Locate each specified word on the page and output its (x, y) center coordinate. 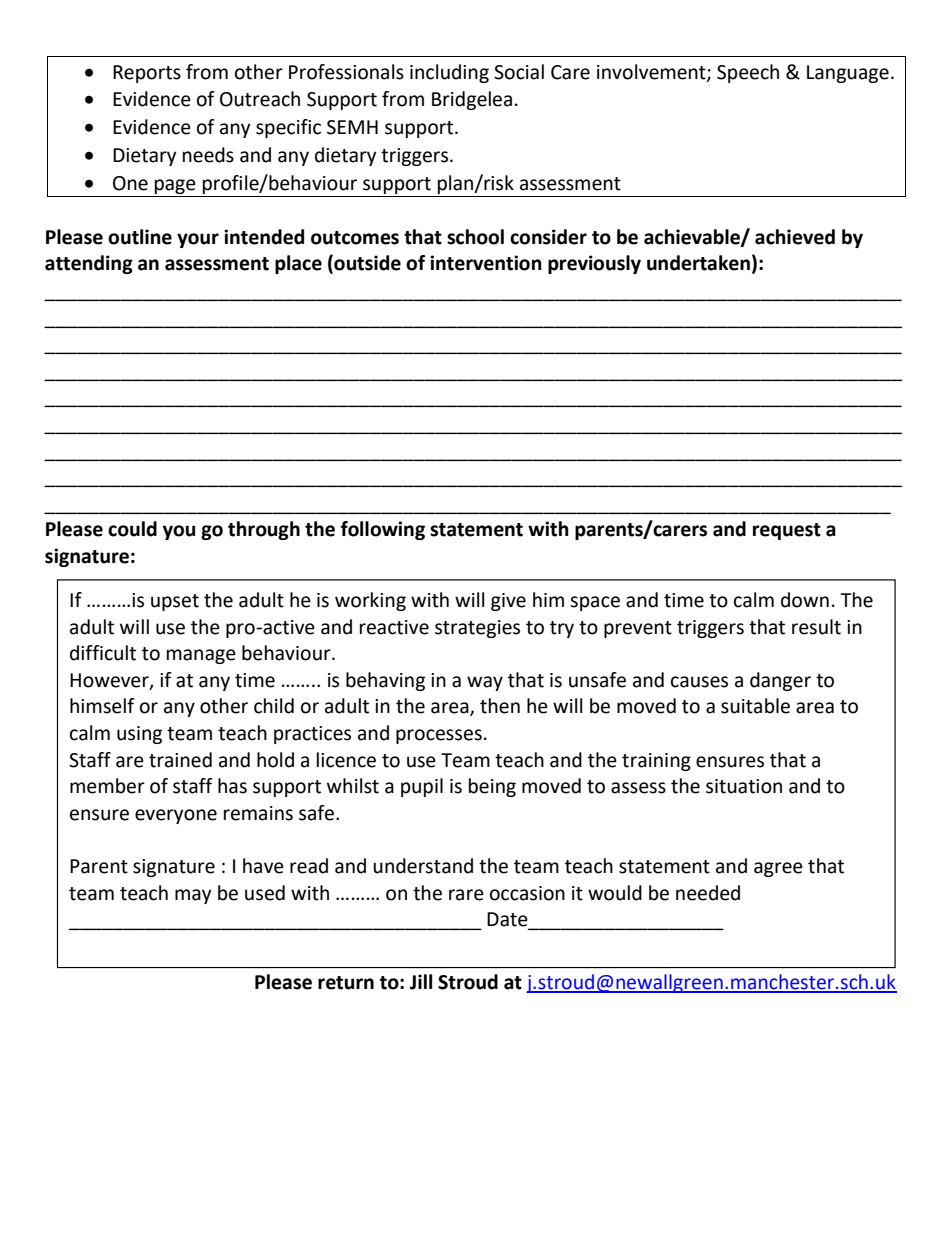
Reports (147, 74)
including (449, 73)
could (132, 529)
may (193, 896)
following (383, 530)
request (787, 531)
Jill (421, 982)
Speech (748, 73)
